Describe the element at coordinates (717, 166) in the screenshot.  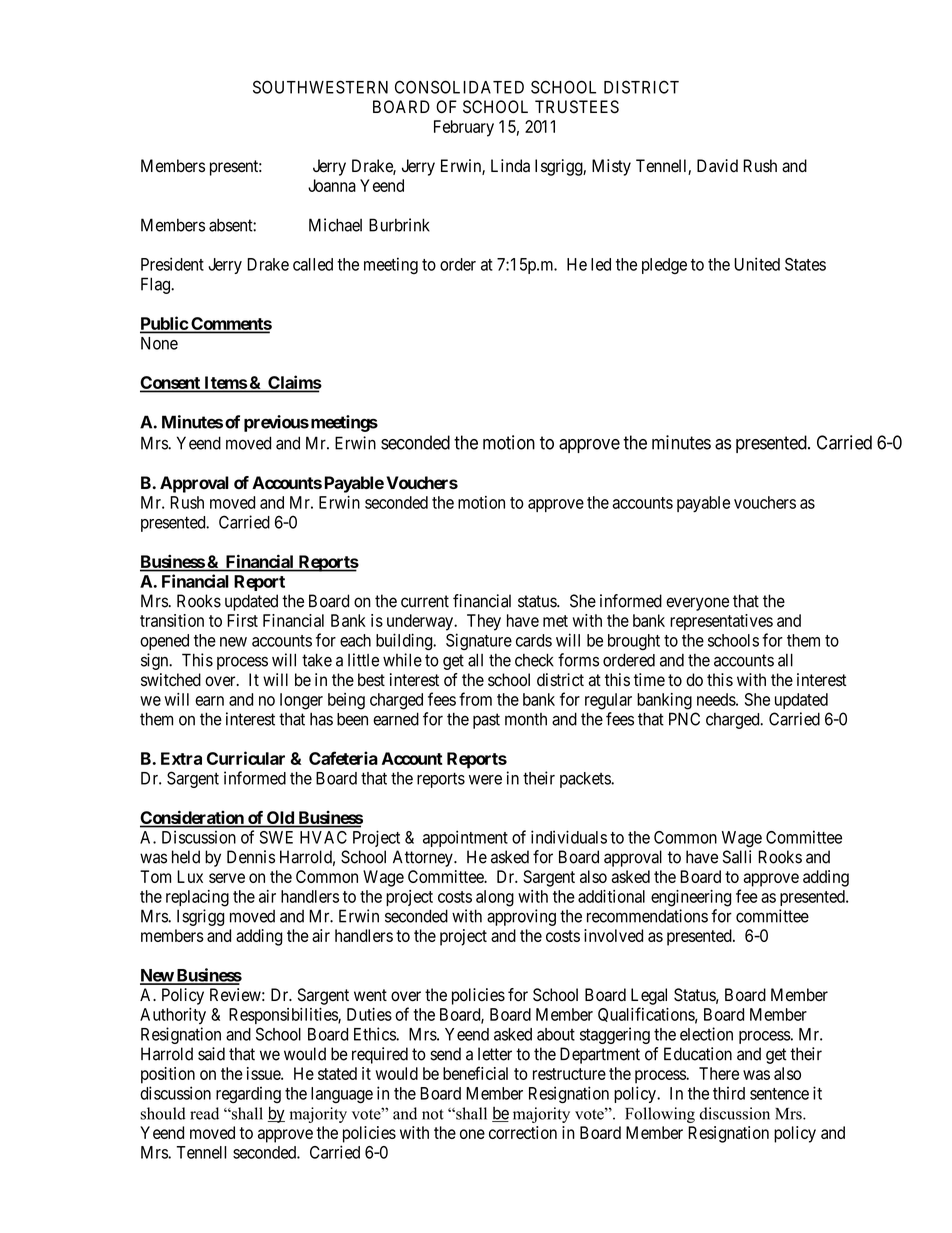
I see `David` at that location.
